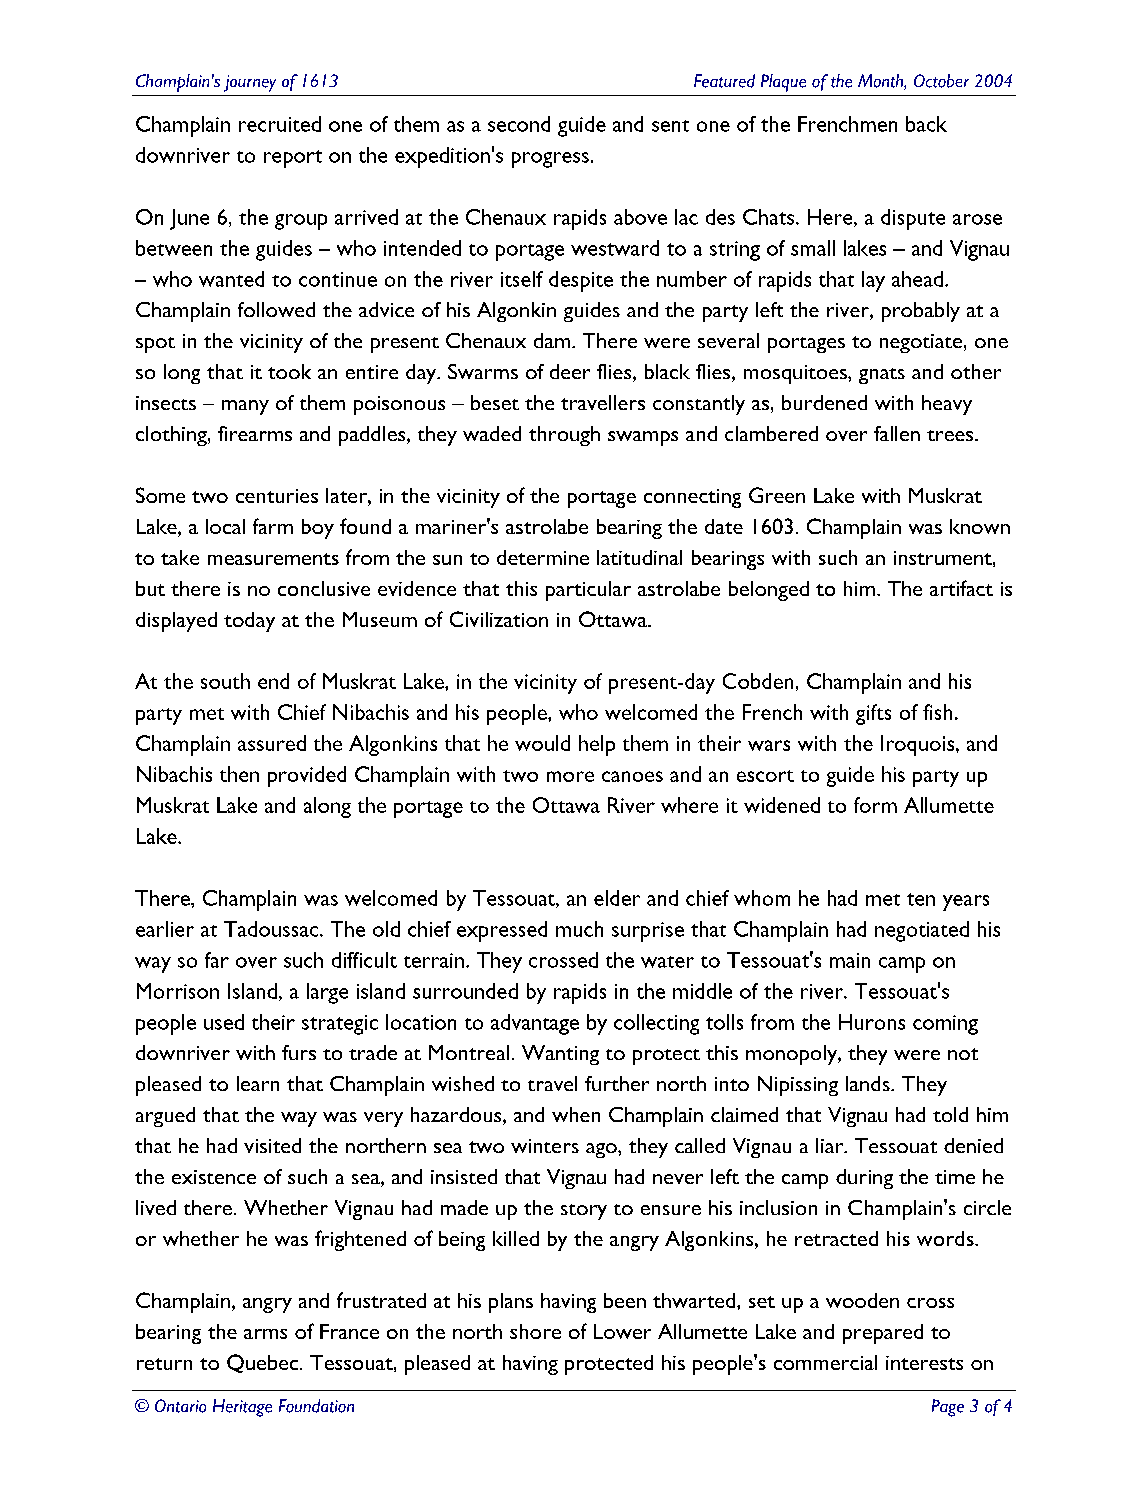 This document has height=1486, width=1148. What do you see at coordinates (926, 124) in the document?
I see `back` at bounding box center [926, 124].
